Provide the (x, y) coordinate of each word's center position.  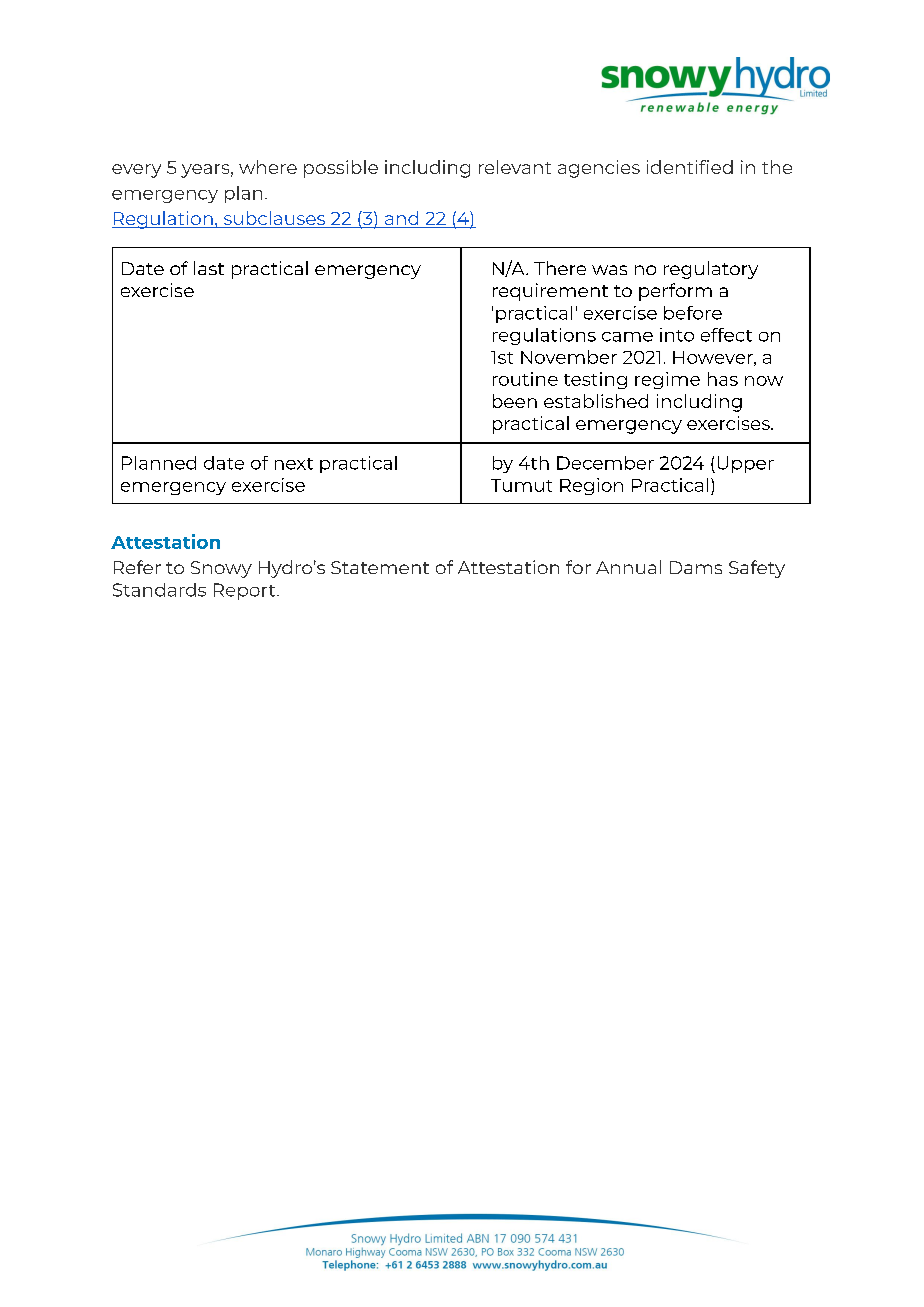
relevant (515, 167)
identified (690, 167)
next (294, 464)
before (693, 313)
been (515, 401)
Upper (746, 464)
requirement (550, 292)
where (268, 167)
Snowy (221, 569)
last (209, 268)
